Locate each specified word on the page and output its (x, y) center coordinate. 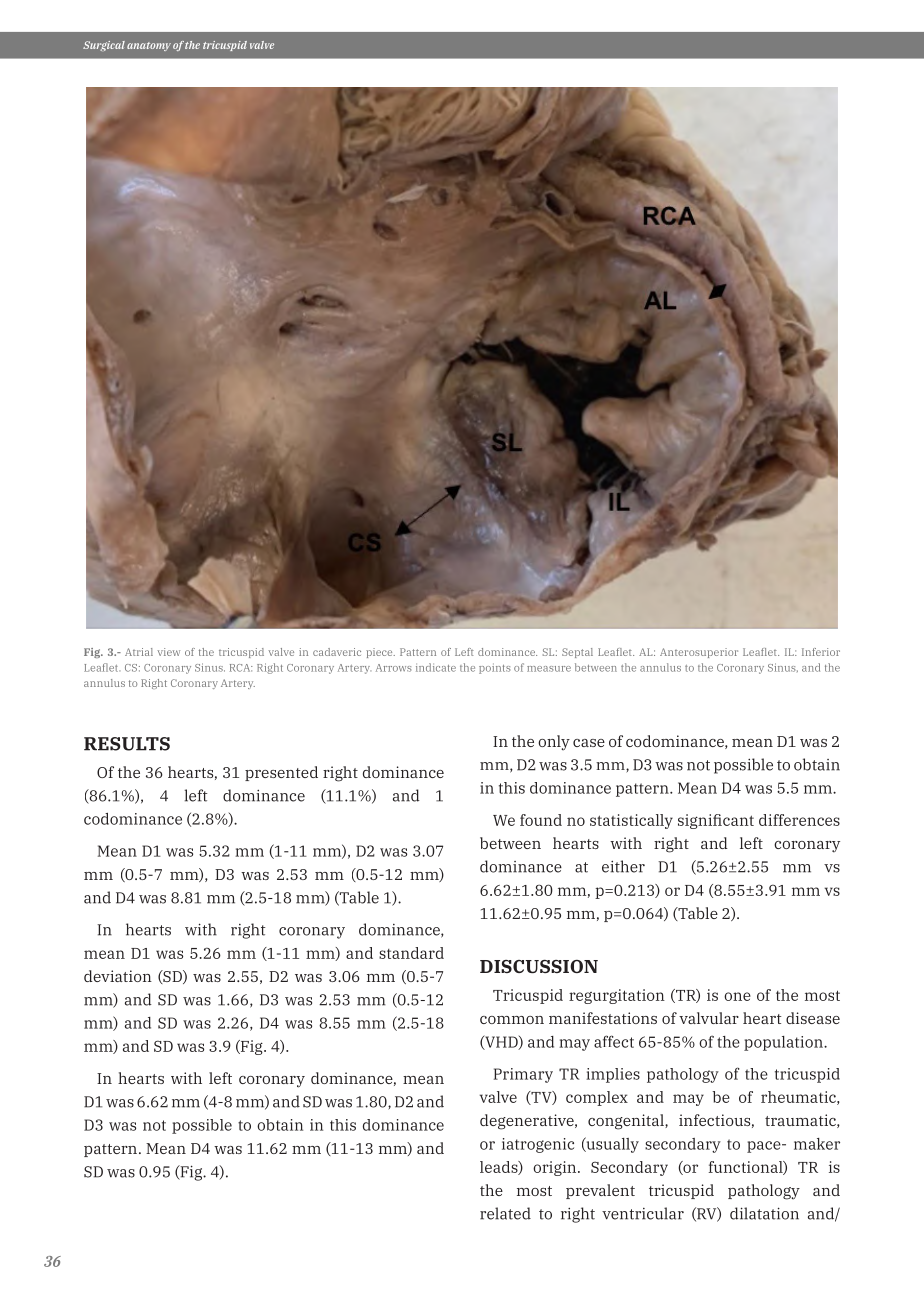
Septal (577, 653)
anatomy (149, 46)
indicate (436, 667)
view (168, 652)
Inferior (821, 652)
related (505, 1213)
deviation (118, 976)
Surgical (104, 46)
